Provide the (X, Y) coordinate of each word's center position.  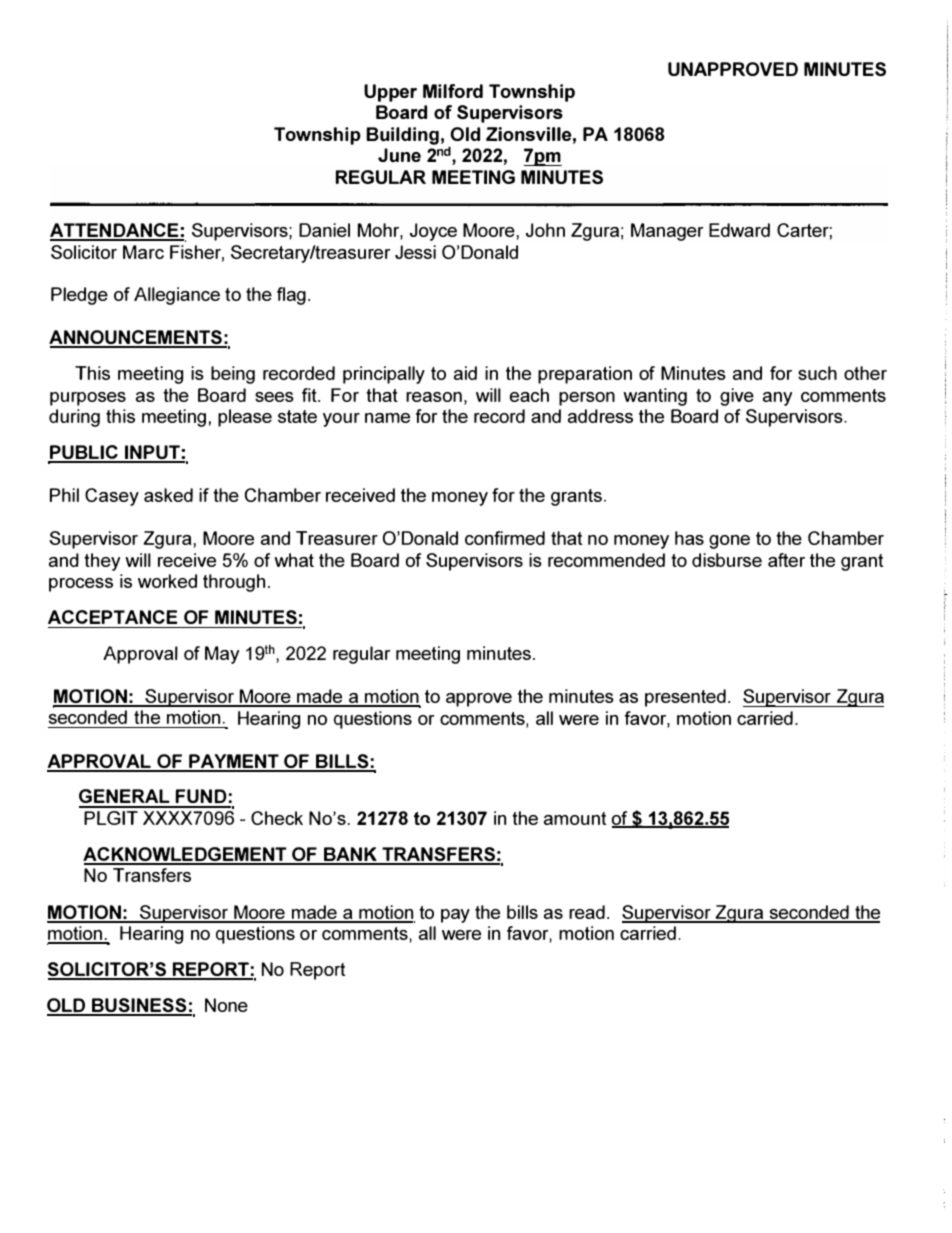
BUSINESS (139, 1006)
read (587, 912)
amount (575, 818)
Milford (453, 91)
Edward (739, 230)
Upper (390, 93)
